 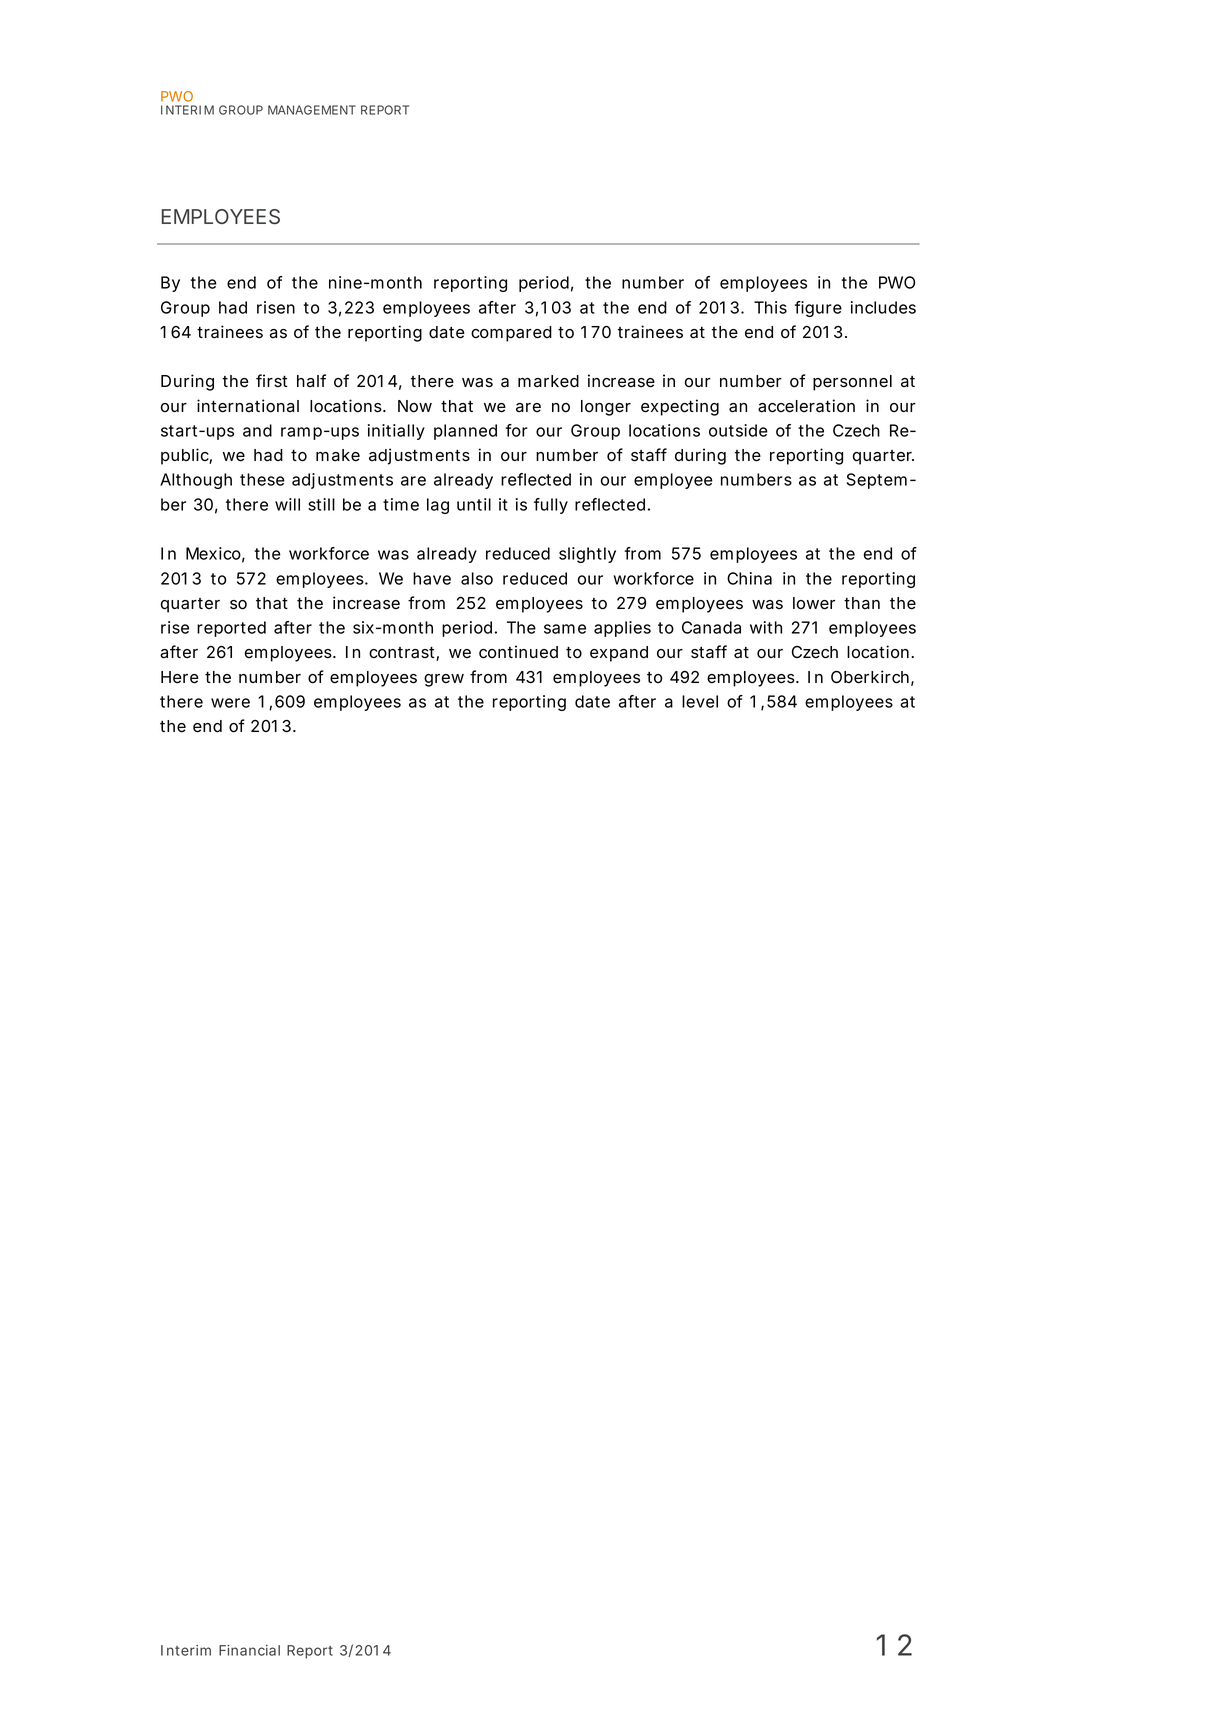 What do you see at coordinates (312, 110) in the image?
I see `MANAGEMENT` at bounding box center [312, 110].
